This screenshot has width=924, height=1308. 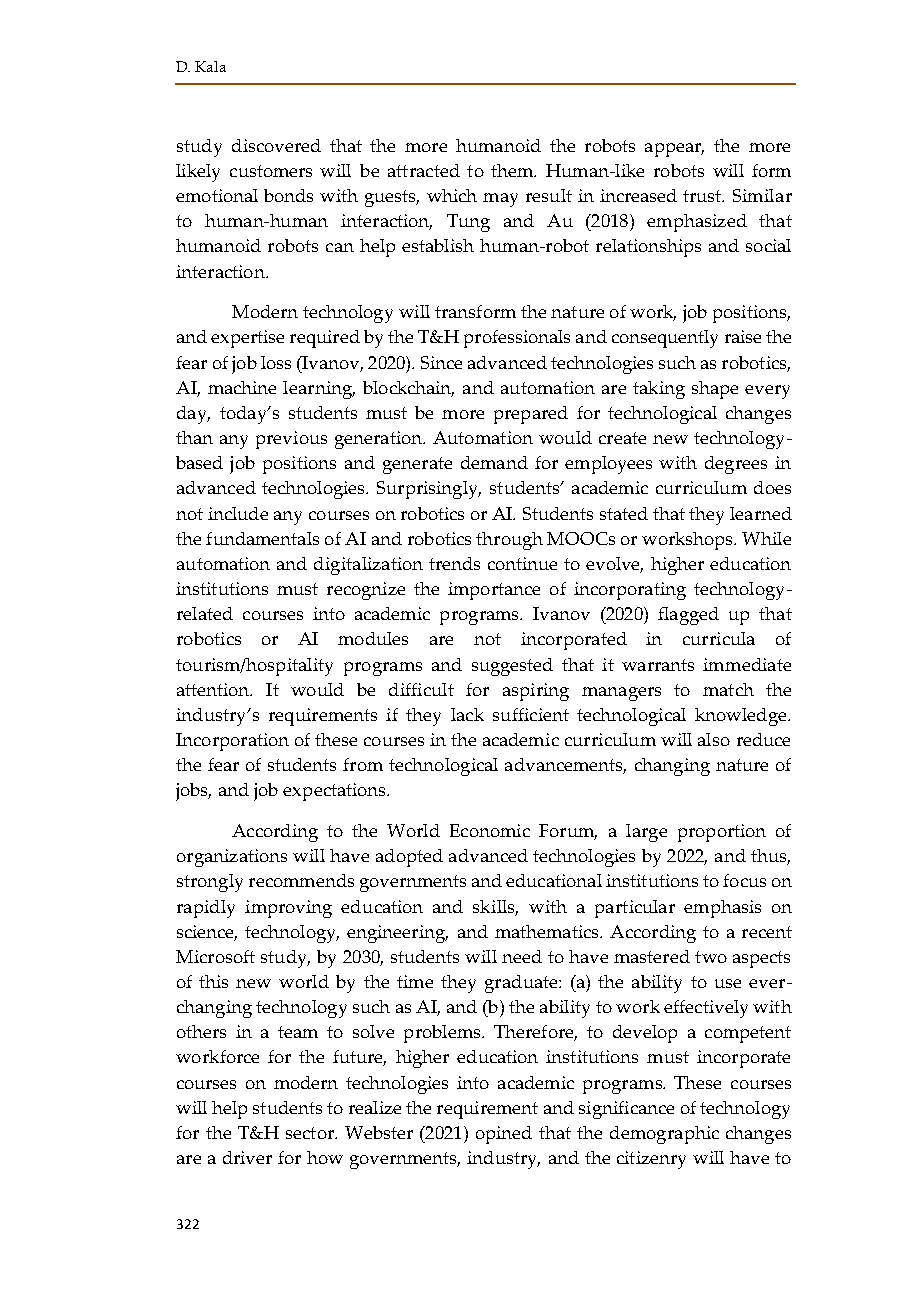 What do you see at coordinates (494, 591) in the screenshot?
I see `importance` at bounding box center [494, 591].
